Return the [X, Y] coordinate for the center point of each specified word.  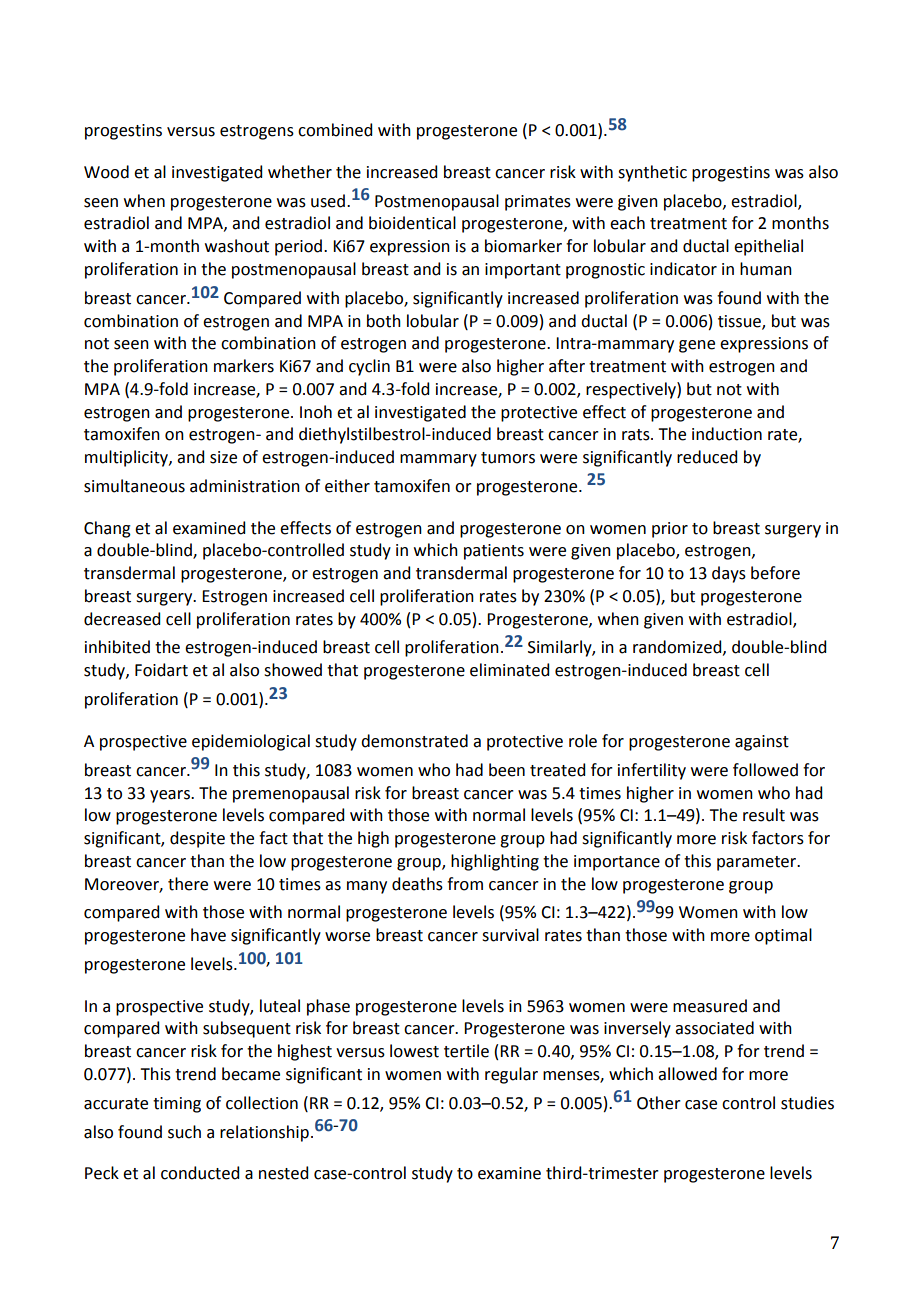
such [184, 1132]
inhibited [117, 647]
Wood [106, 172]
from [465, 884]
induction [727, 434]
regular [511, 1075]
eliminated [509, 670]
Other [659, 1103]
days [729, 574]
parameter [758, 863]
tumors [508, 458]
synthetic [652, 173]
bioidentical [412, 223]
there [188, 884]
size [223, 457]
